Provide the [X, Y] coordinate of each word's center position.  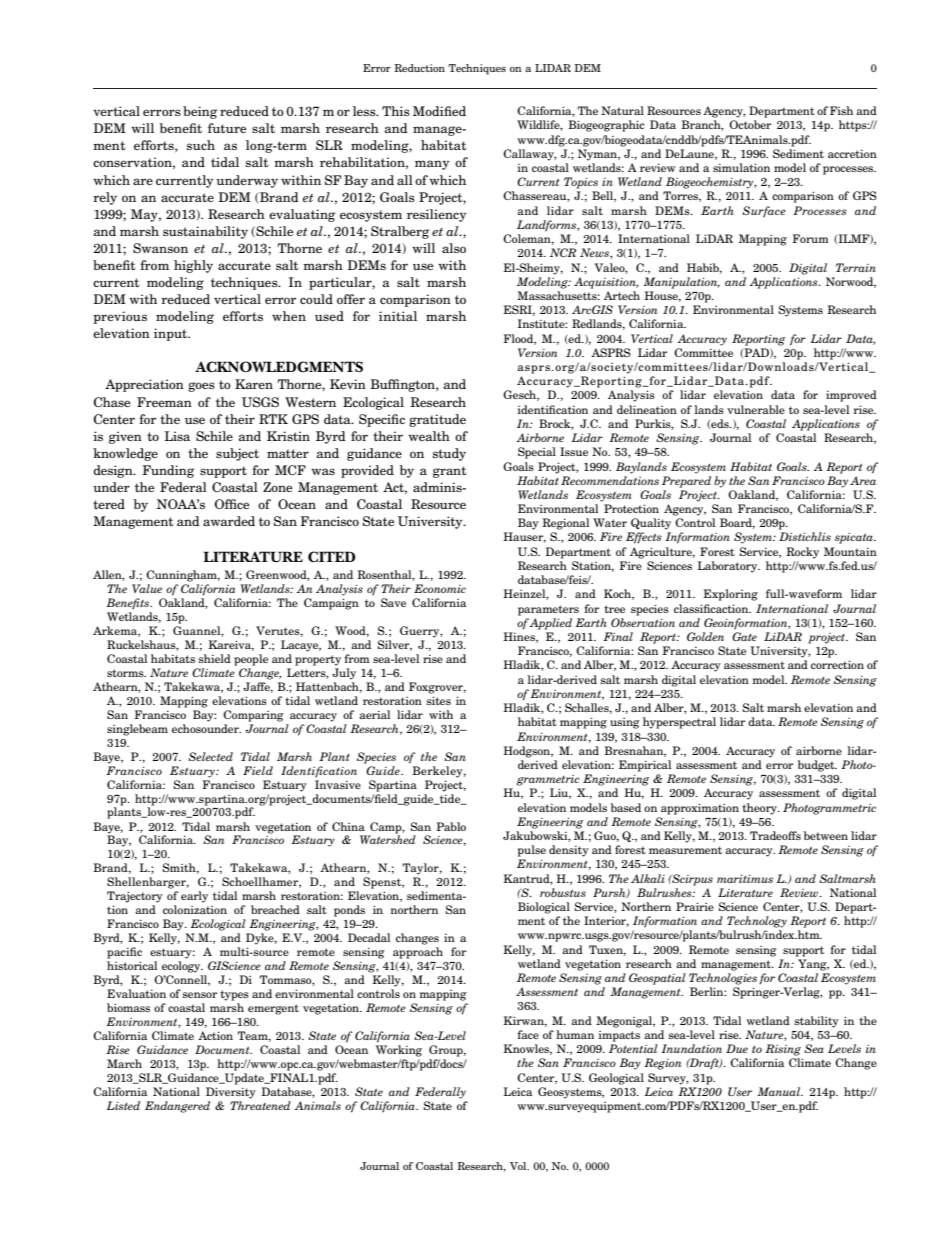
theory [761, 809]
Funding [168, 471]
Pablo [451, 826]
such [201, 145]
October [750, 124]
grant [450, 472]
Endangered [177, 1107]
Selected [210, 756]
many [432, 165]
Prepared [686, 482]
